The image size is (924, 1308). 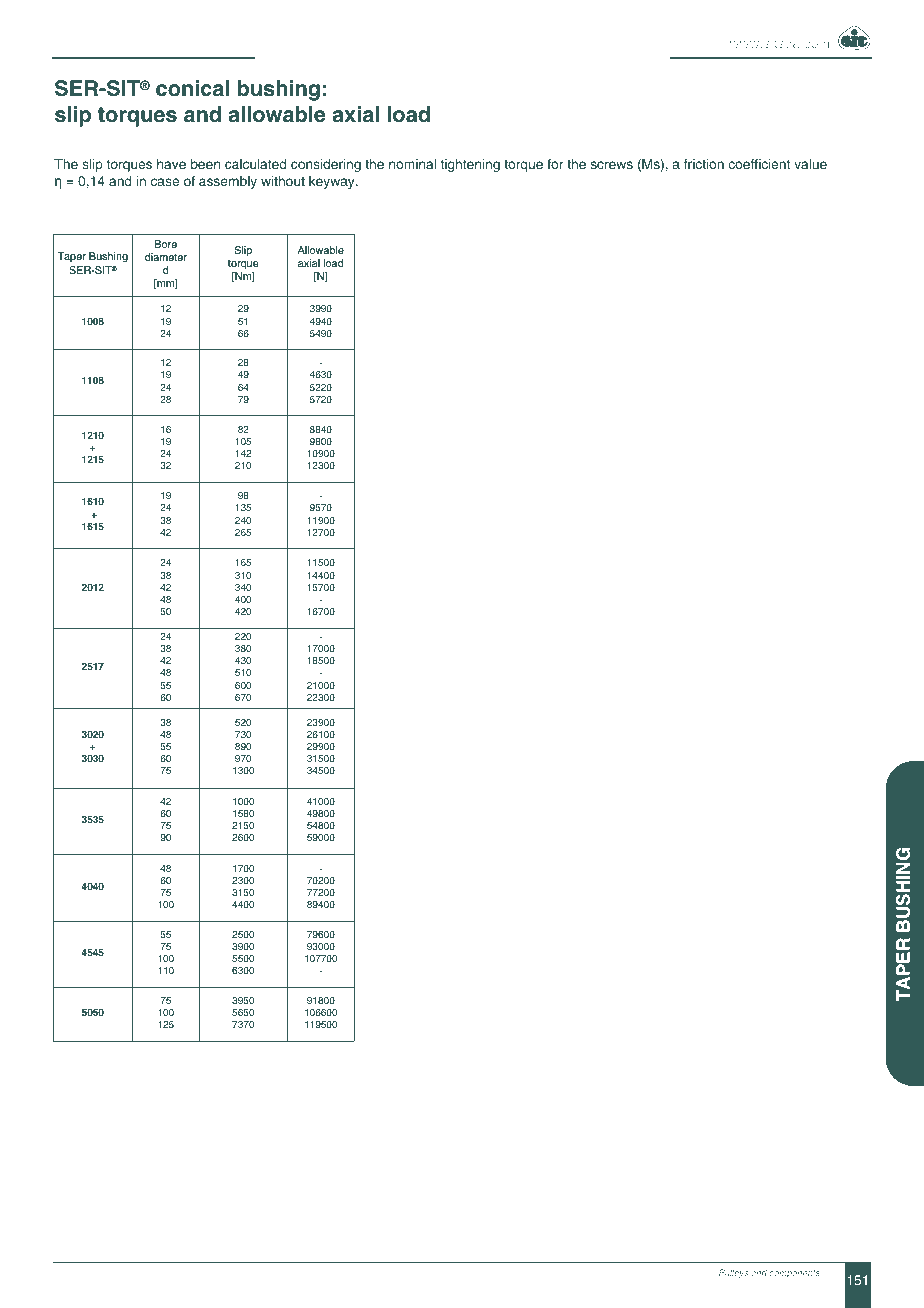 I want to click on calculated, so click(x=255, y=164).
